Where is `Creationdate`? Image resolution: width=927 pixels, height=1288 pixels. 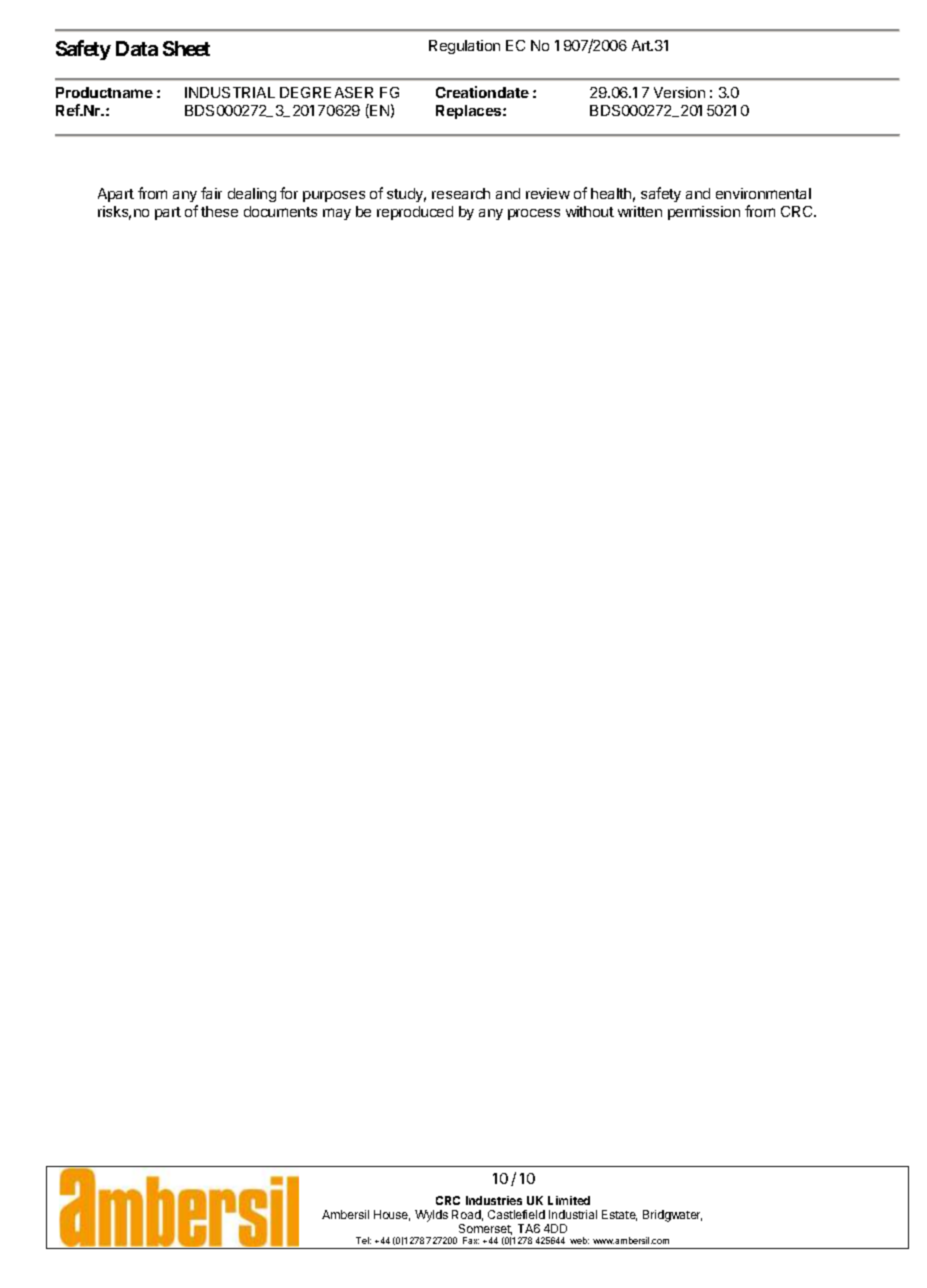
Creationdate is located at coordinates (482, 92).
